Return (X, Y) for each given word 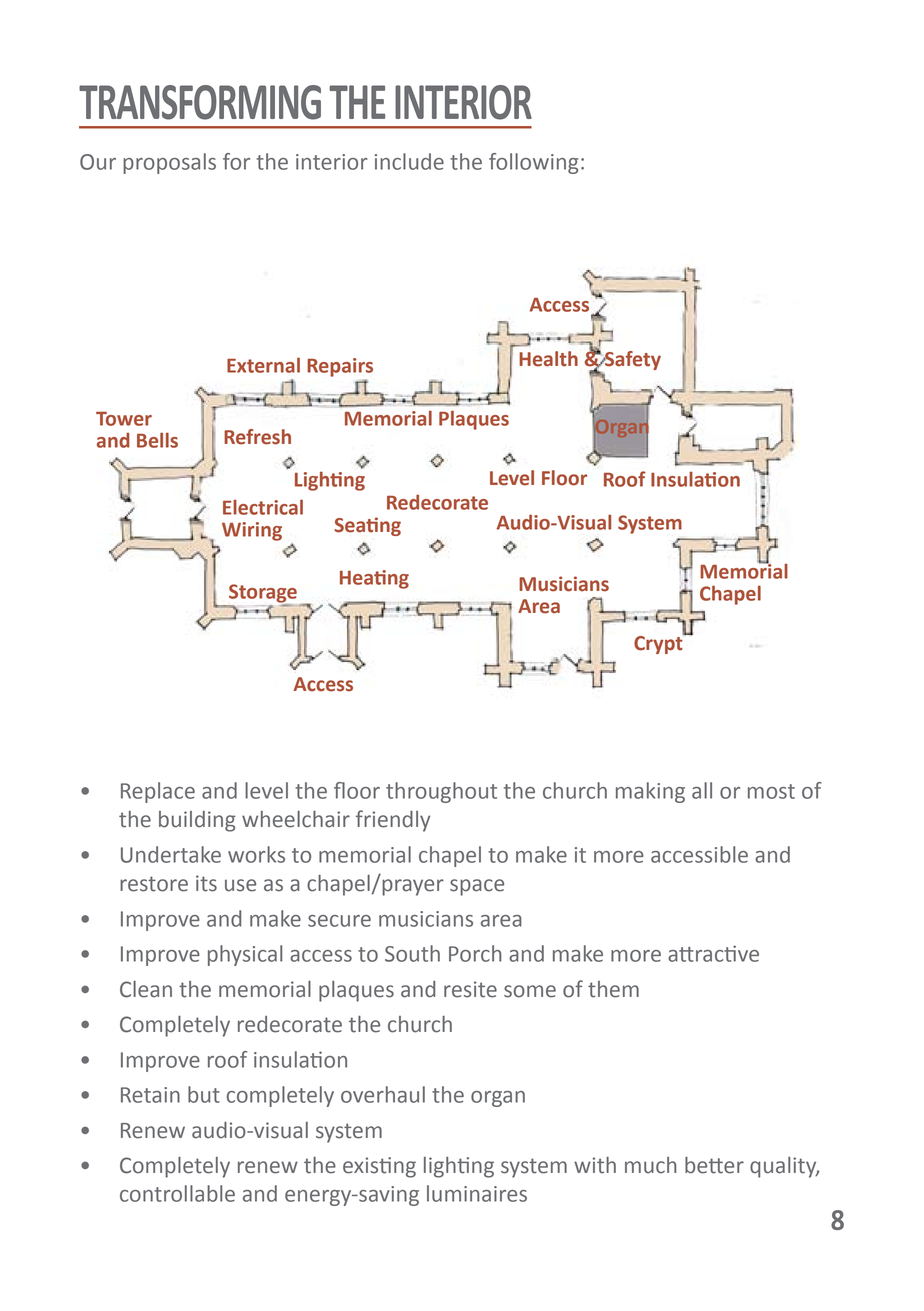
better (714, 1165)
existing (379, 1167)
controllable (177, 1193)
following (533, 163)
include (409, 161)
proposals (169, 163)
